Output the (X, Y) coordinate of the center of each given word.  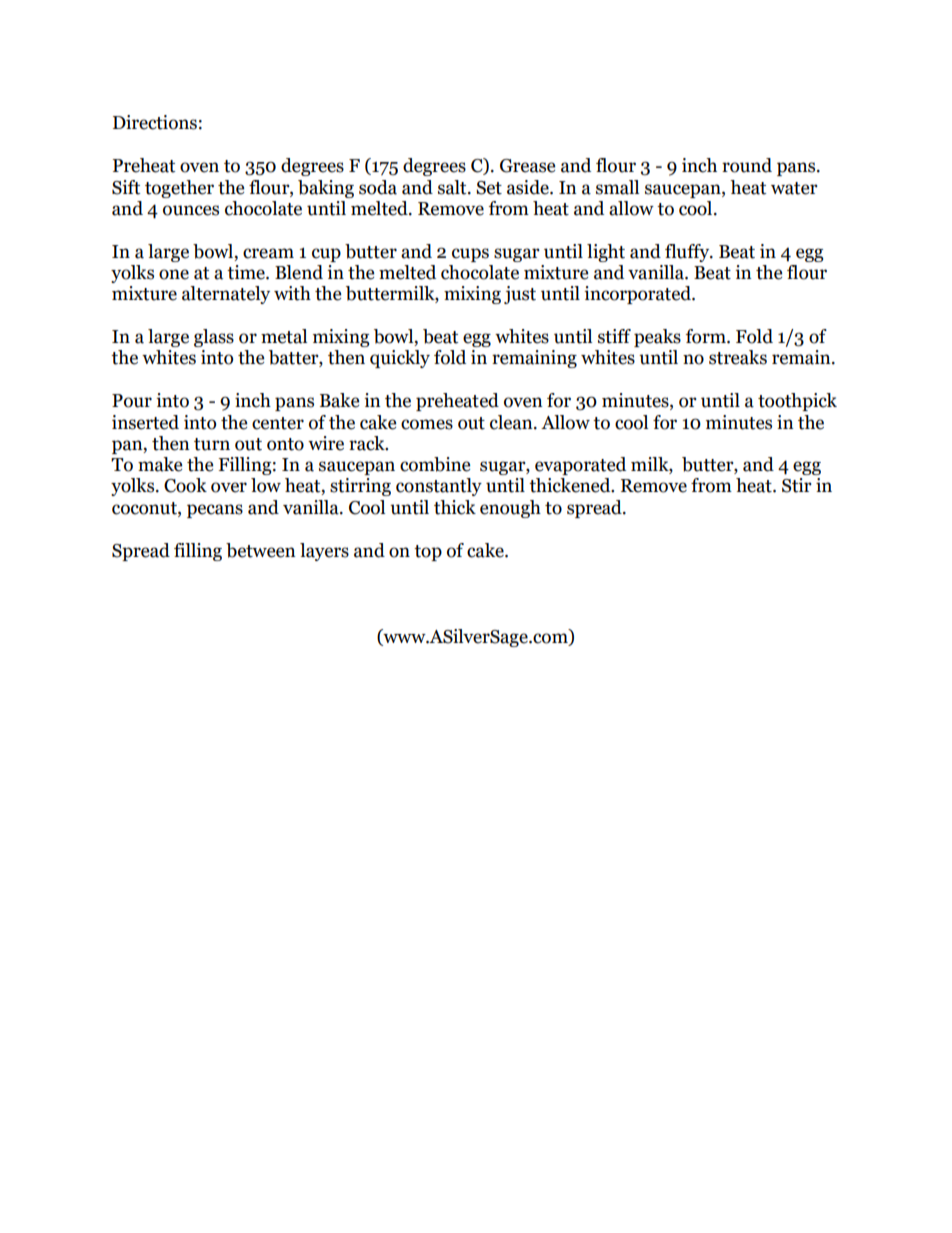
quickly (400, 359)
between (261, 550)
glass (214, 338)
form (707, 336)
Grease (527, 166)
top (428, 553)
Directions (155, 122)
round (747, 165)
